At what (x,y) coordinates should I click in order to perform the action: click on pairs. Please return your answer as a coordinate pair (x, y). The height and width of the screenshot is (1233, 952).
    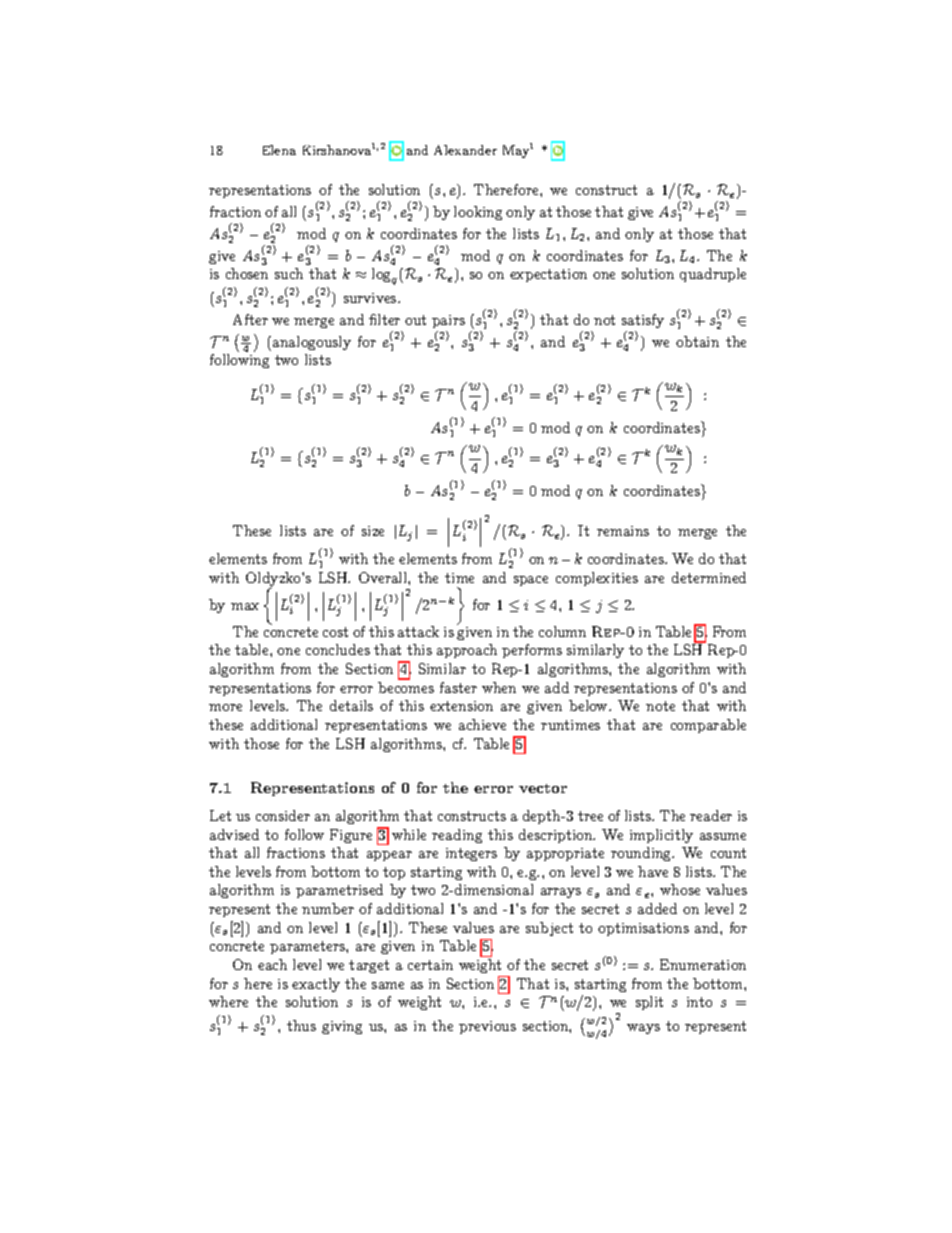
    Looking at the image, I should click on (448, 321).
